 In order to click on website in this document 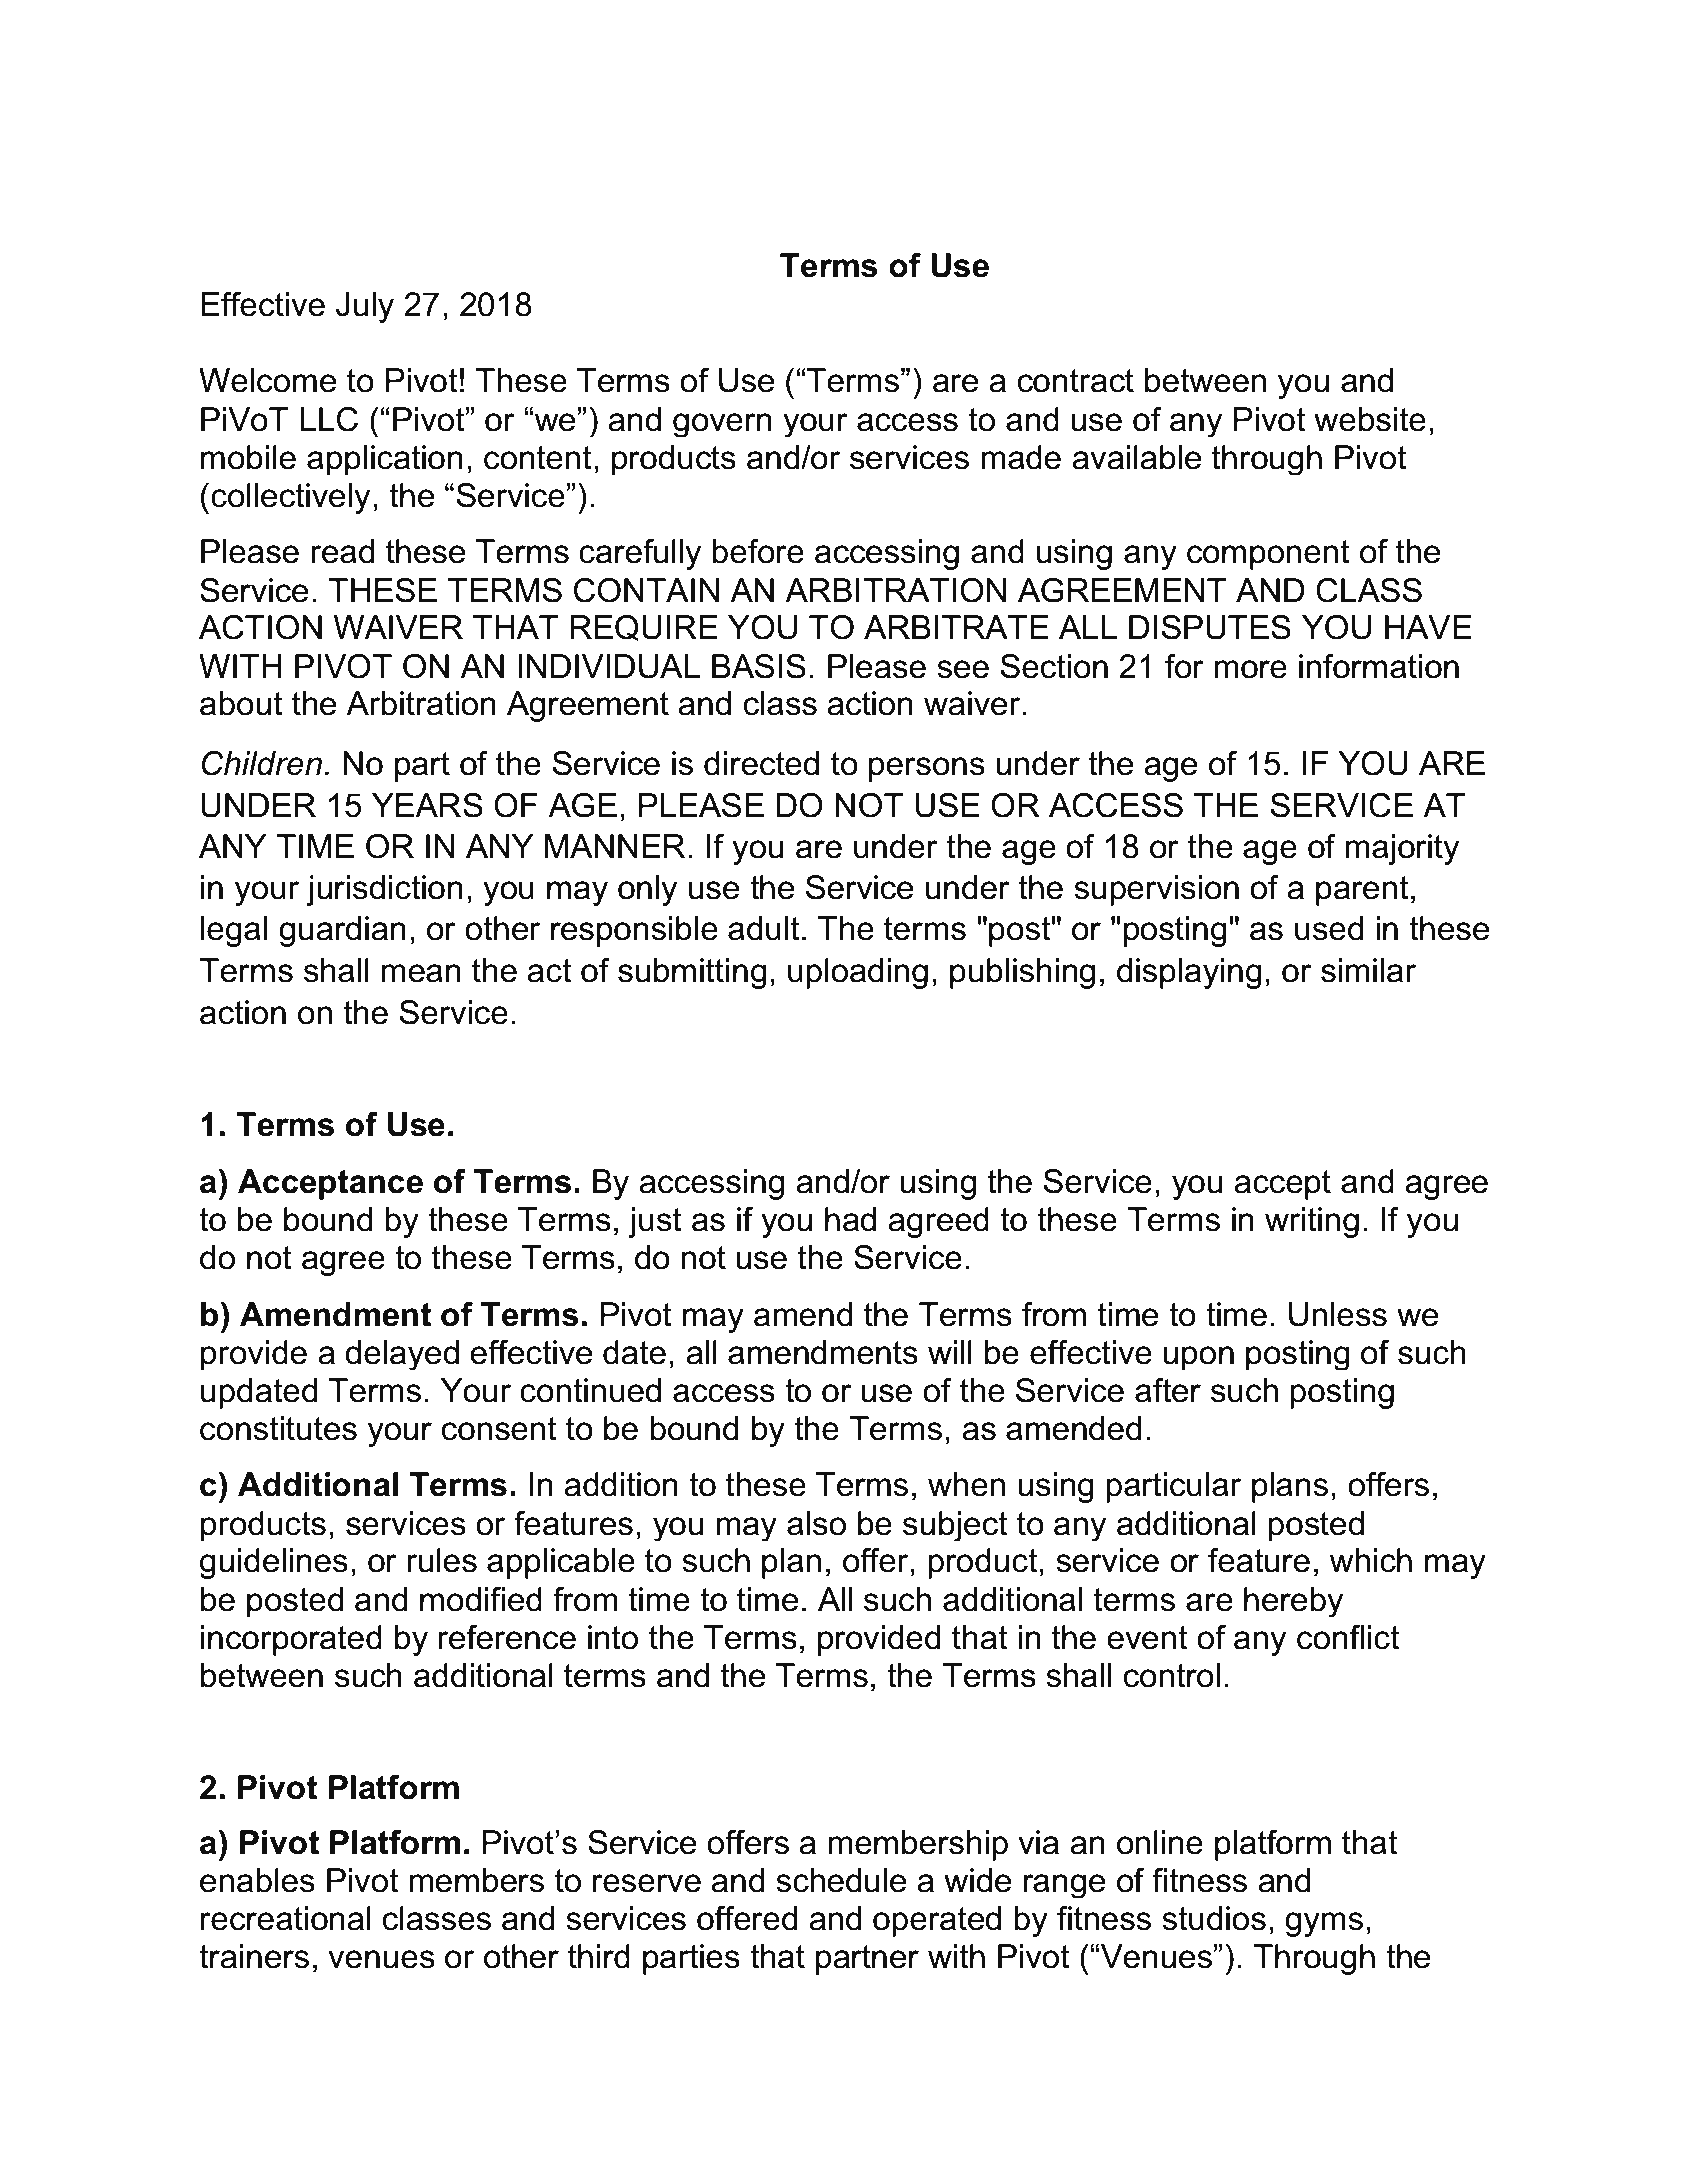, I will do `click(1370, 419)`.
